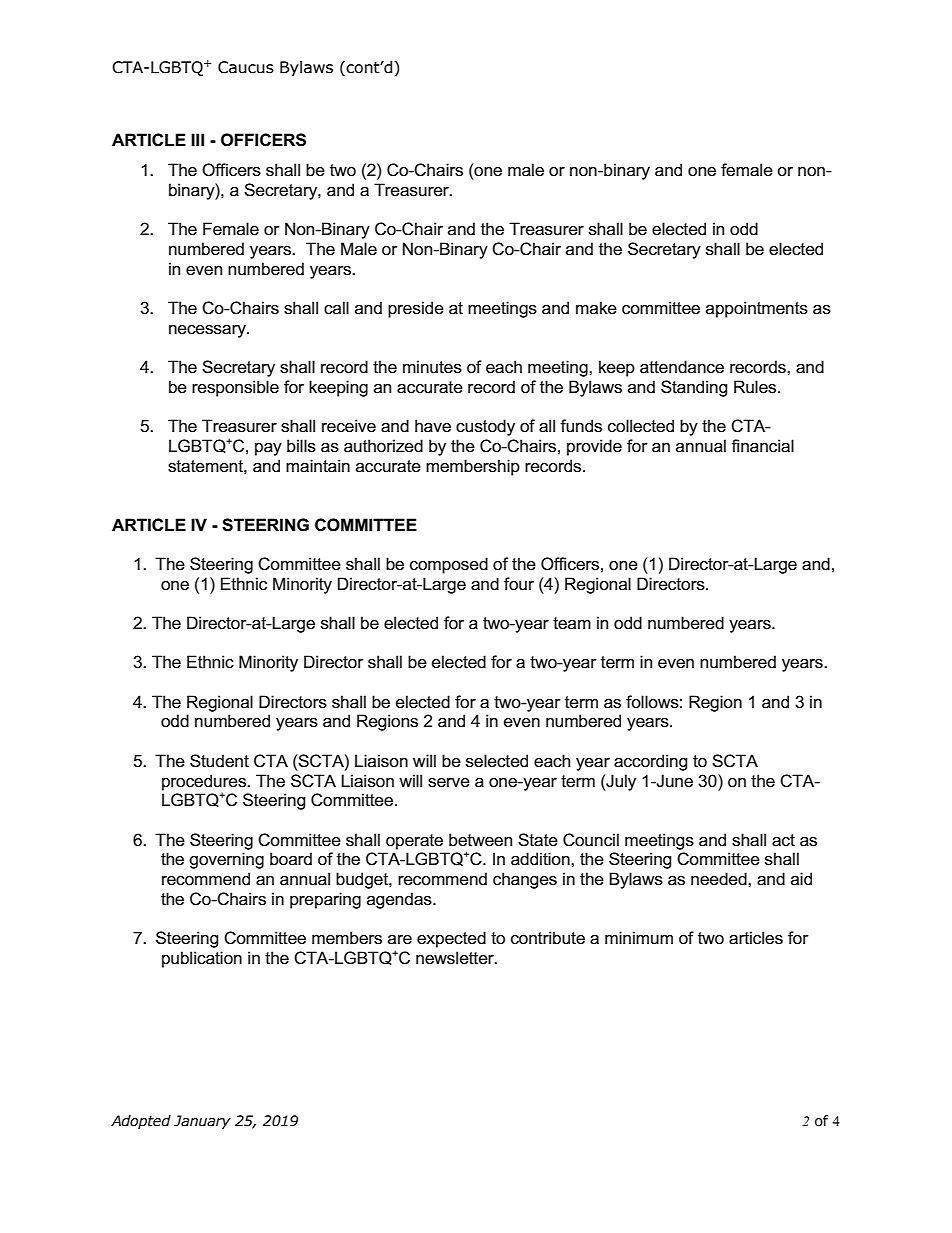  What do you see at coordinates (416, 309) in the screenshot?
I see `preside` at bounding box center [416, 309].
